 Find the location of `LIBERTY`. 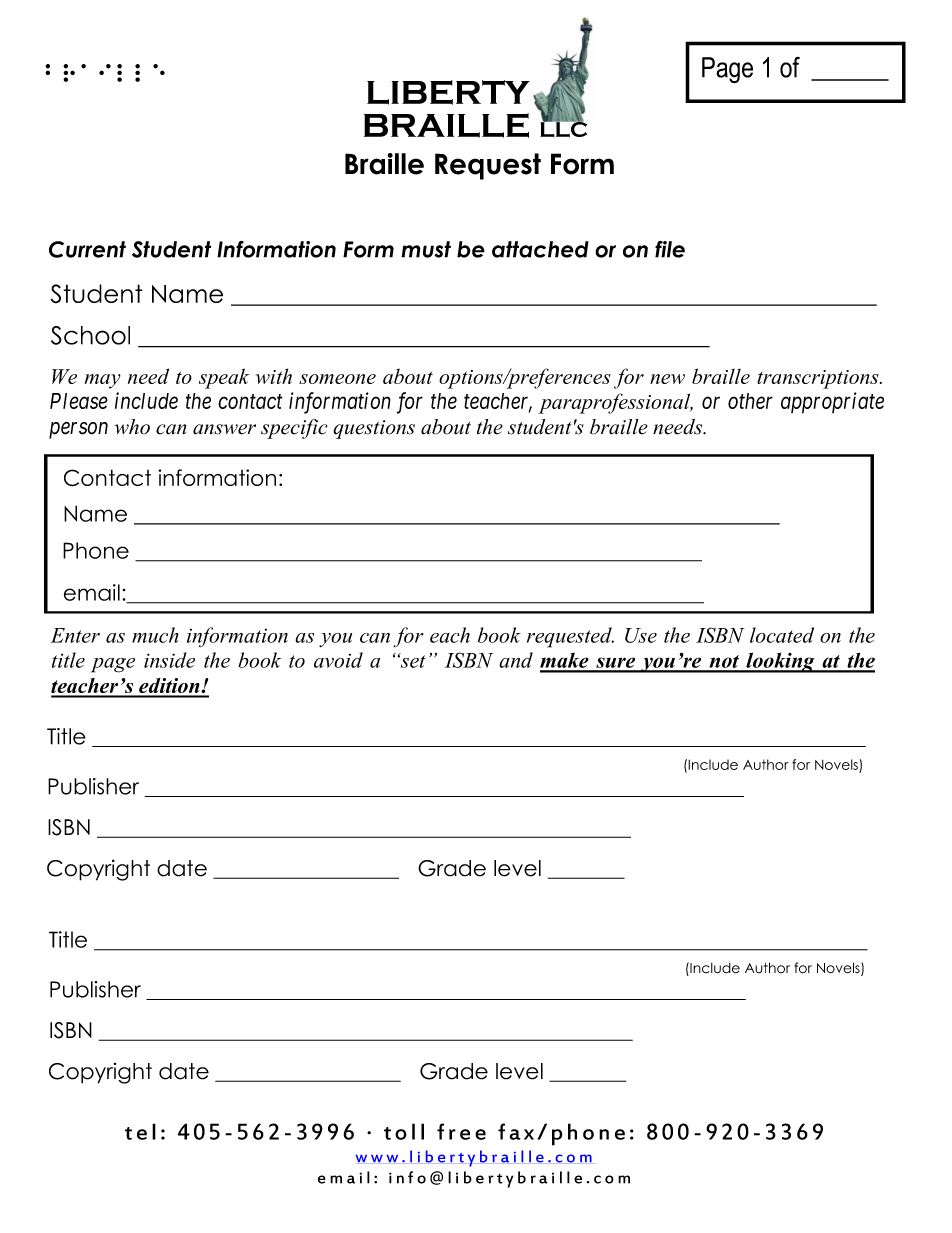

LIBERTY is located at coordinates (448, 92).
